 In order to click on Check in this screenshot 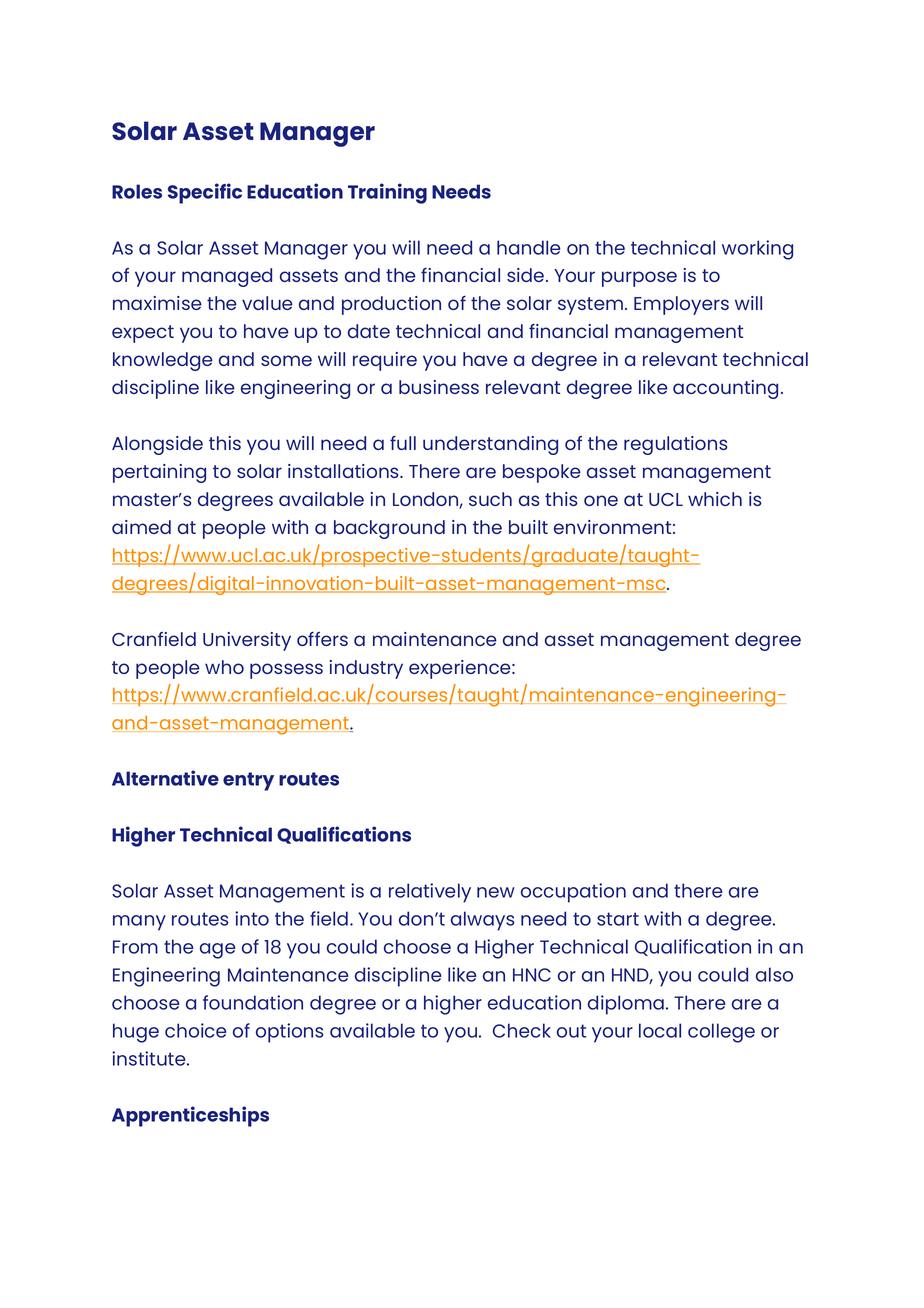, I will do `click(522, 1030)`.
